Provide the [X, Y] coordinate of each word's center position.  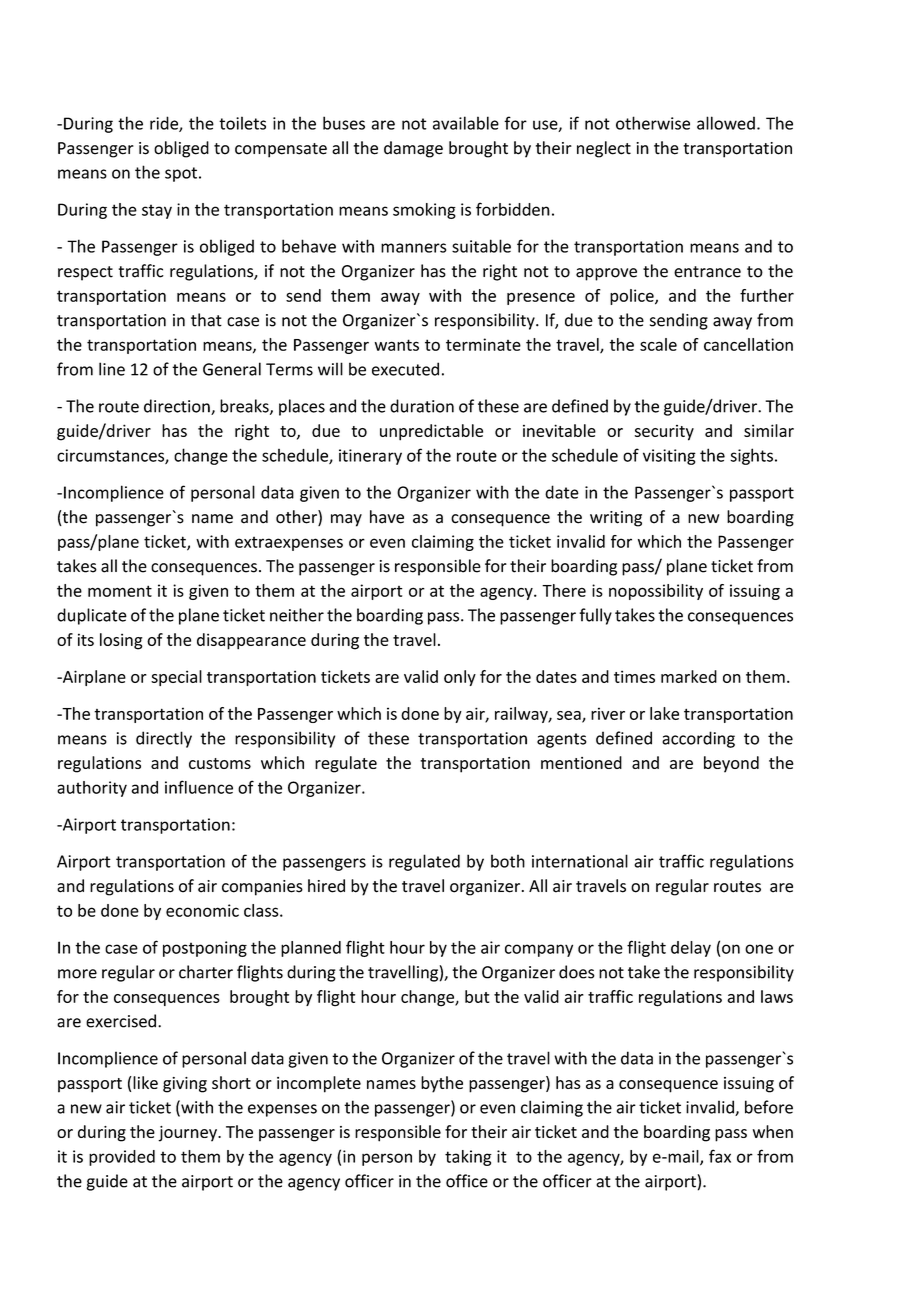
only [460, 678]
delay [691, 949]
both [508, 861]
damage [413, 149]
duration [422, 406]
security [664, 433]
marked [689, 676]
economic [202, 910]
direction [178, 407]
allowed [726, 123]
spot [181, 174]
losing [121, 641]
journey [188, 1134]
